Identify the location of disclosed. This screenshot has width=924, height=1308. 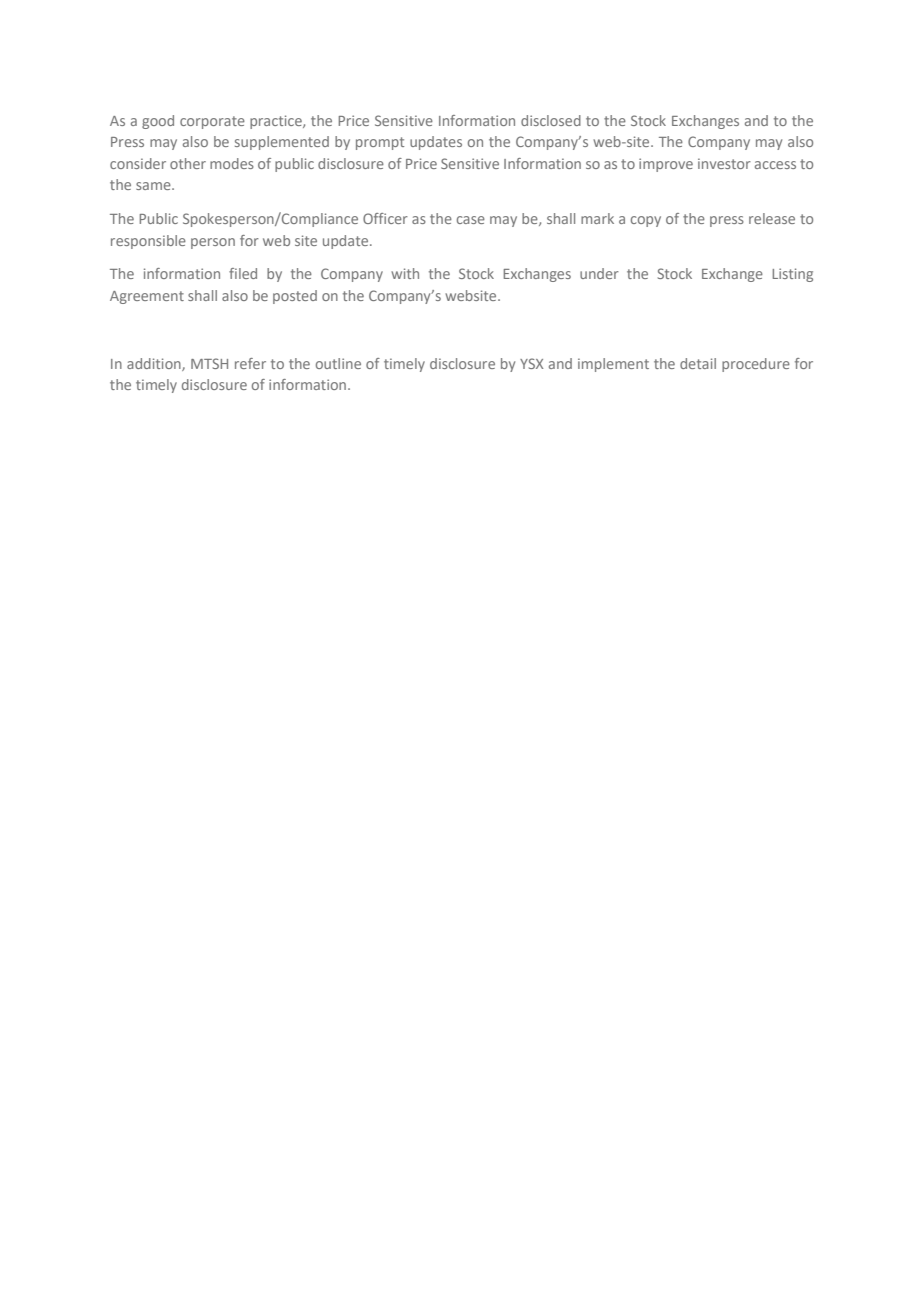
(551, 120).
